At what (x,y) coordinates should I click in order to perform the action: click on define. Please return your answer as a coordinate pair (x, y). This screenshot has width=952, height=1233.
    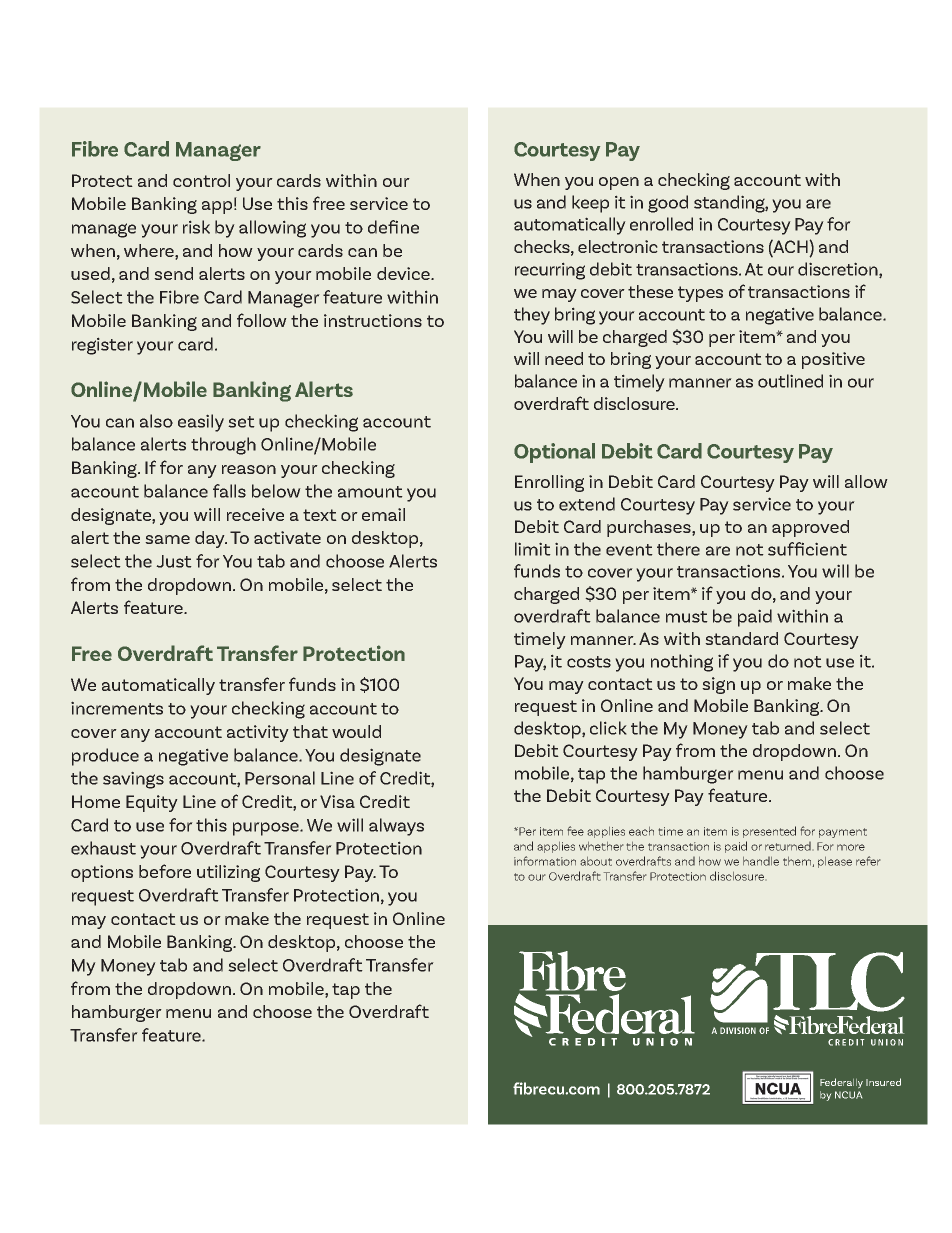
    Looking at the image, I should click on (393, 227).
